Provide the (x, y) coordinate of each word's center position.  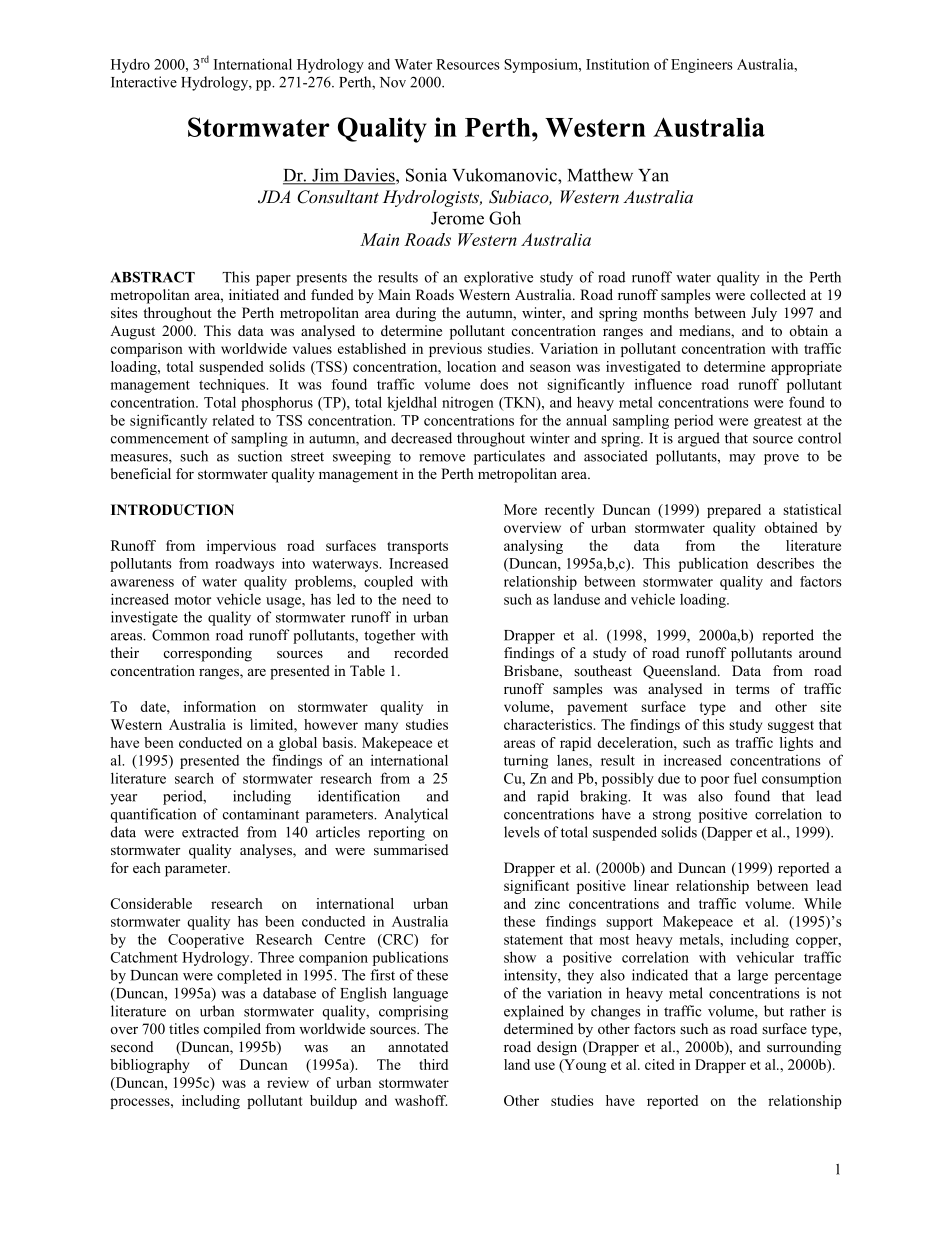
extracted (210, 832)
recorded (421, 652)
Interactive (144, 82)
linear (651, 885)
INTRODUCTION (172, 510)
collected (778, 295)
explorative (498, 278)
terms (752, 689)
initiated (254, 294)
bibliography (149, 1066)
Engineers (702, 66)
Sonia (426, 175)
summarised (411, 849)
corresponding (208, 654)
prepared (734, 511)
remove (442, 458)
